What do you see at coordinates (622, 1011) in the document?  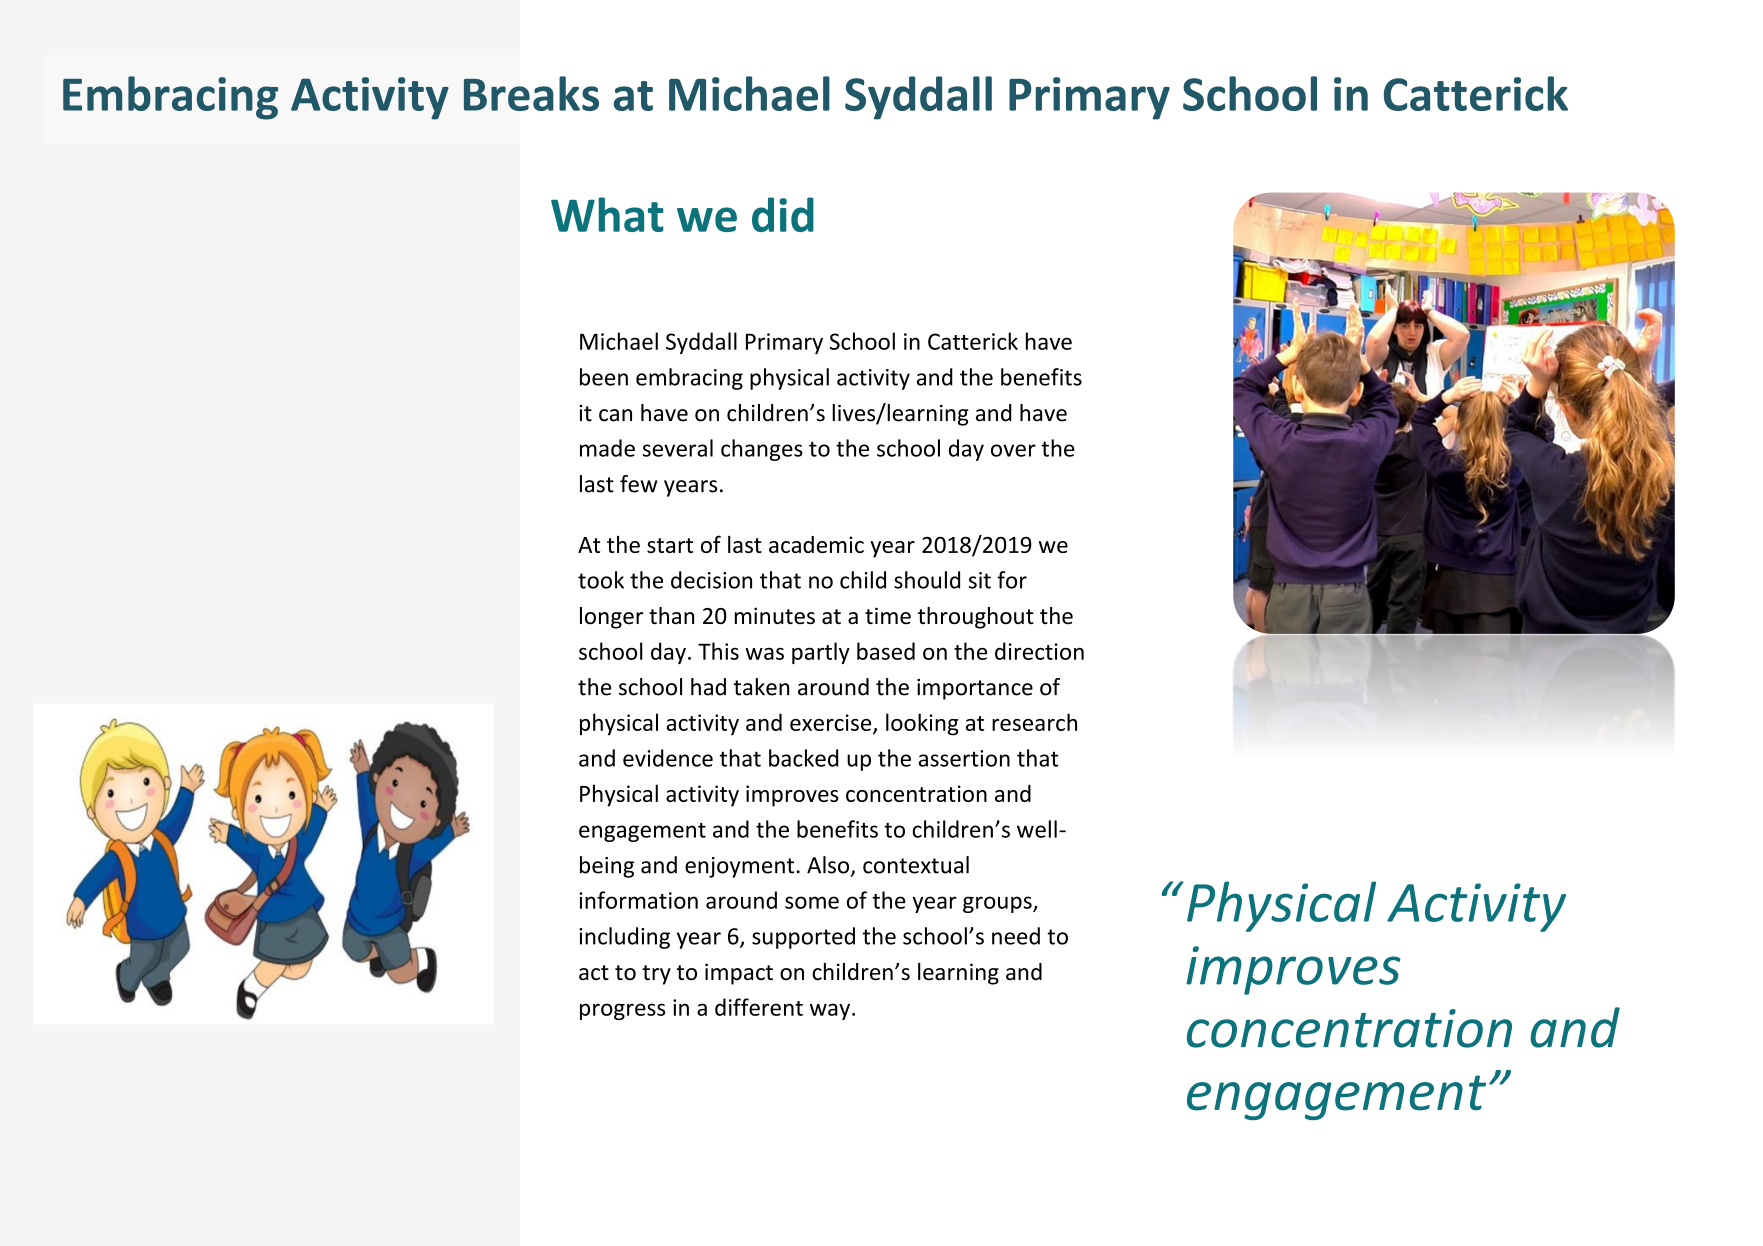 I see `progress` at bounding box center [622, 1011].
